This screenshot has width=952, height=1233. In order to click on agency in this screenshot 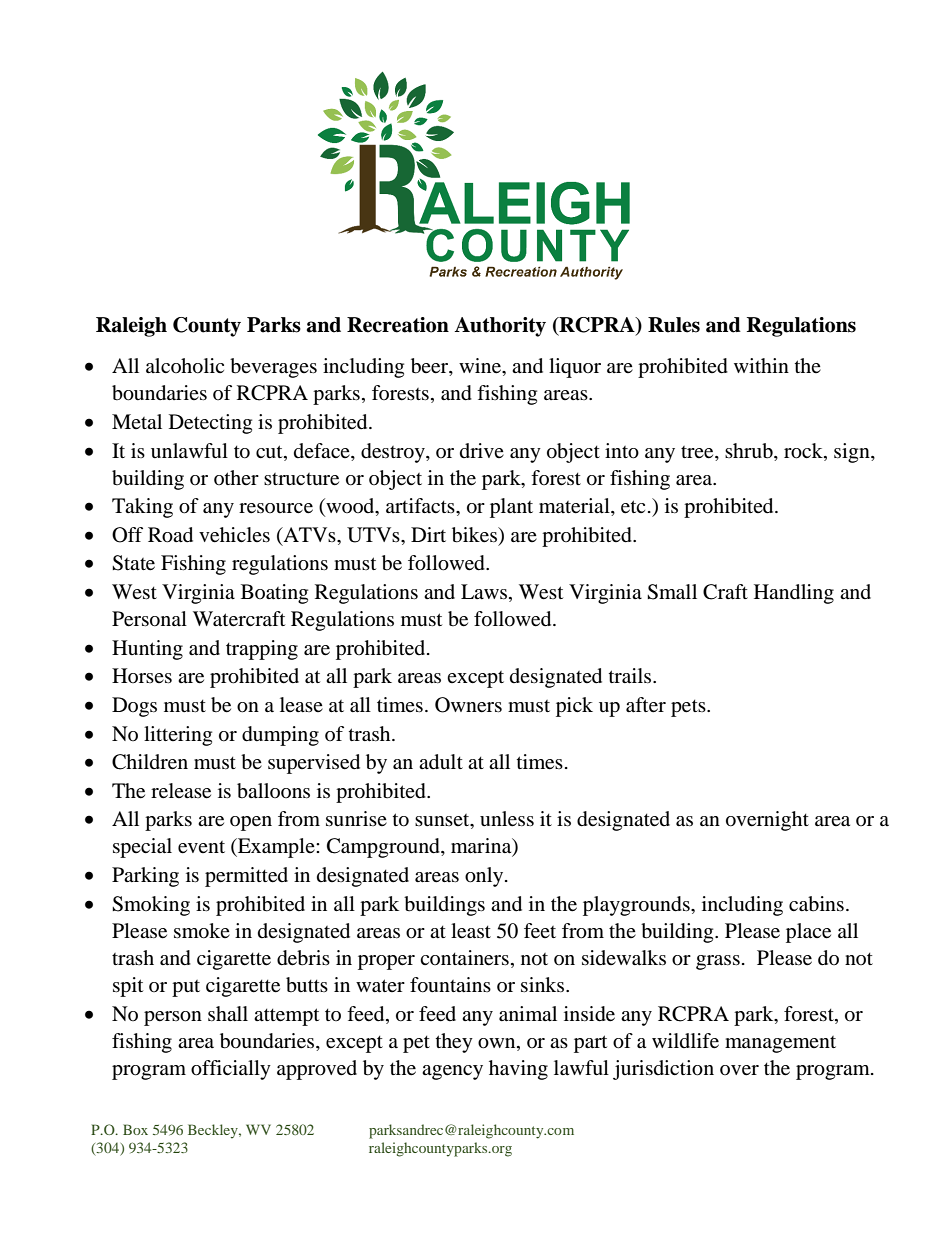, I will do `click(452, 1072)`.
